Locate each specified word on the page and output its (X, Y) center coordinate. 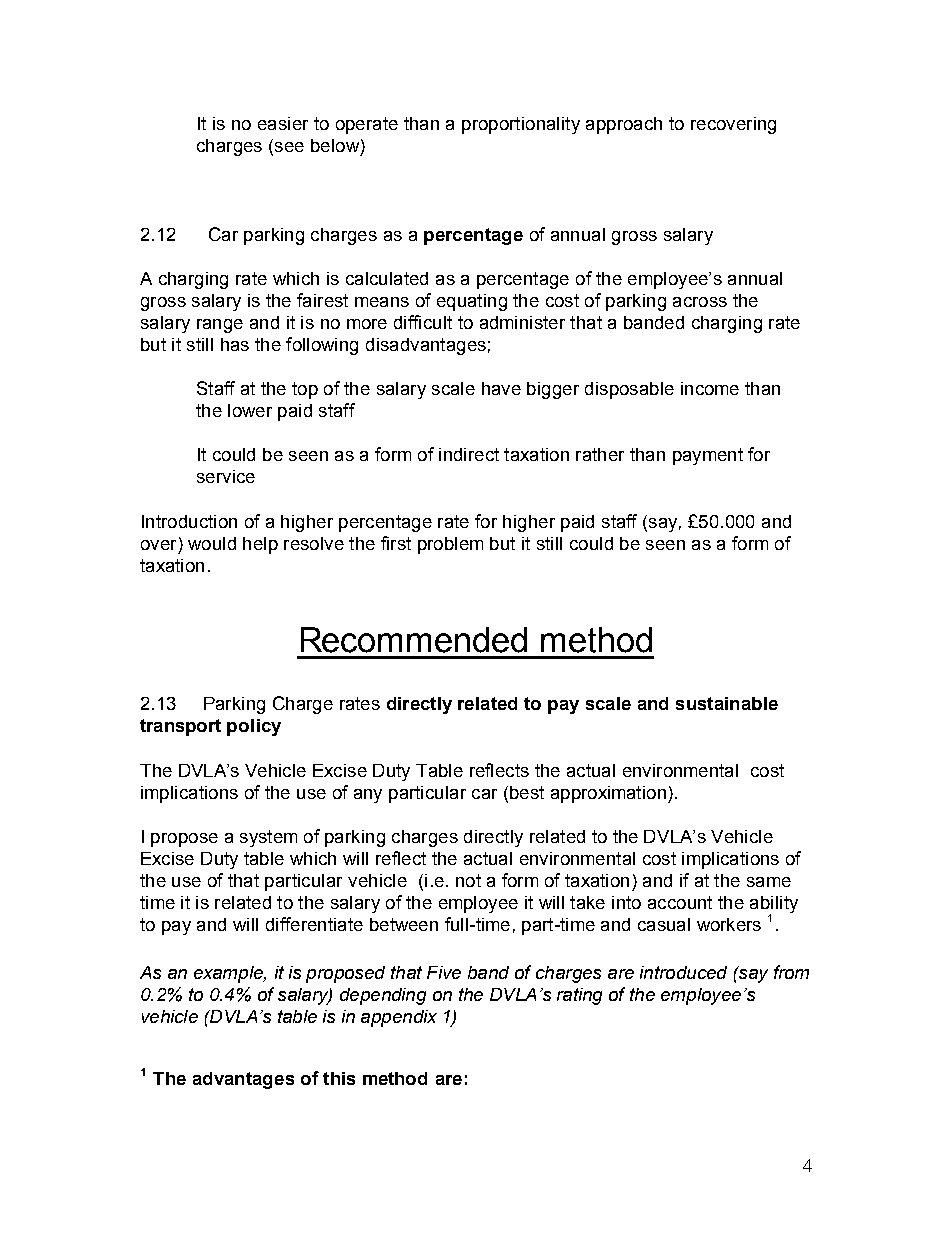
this (339, 1078)
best (527, 792)
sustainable (727, 703)
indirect (469, 454)
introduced (683, 972)
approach (624, 125)
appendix (399, 1018)
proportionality (521, 125)
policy (254, 727)
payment (708, 456)
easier (283, 123)
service (226, 476)
